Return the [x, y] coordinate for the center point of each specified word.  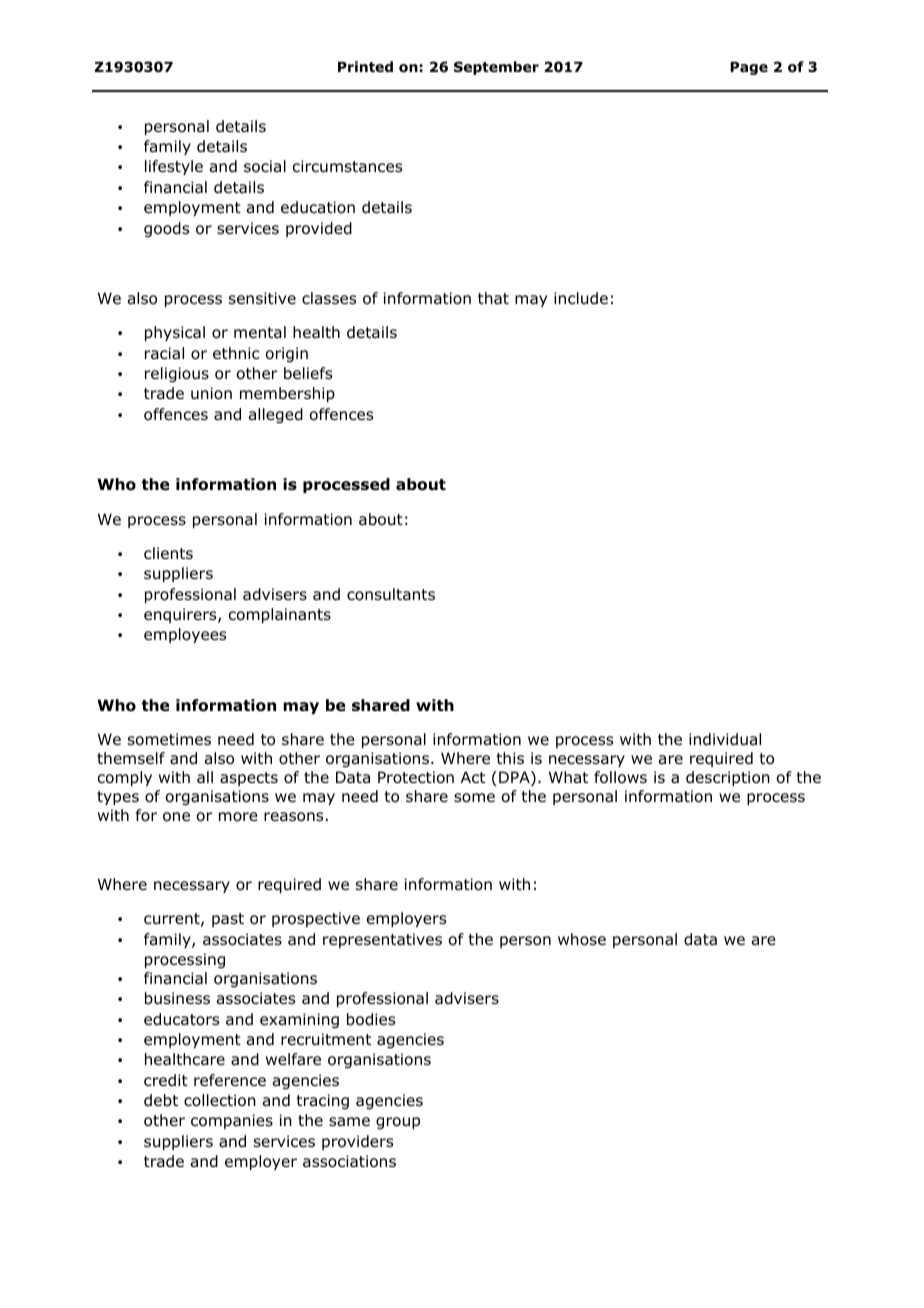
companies [232, 1121]
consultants [391, 594]
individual [725, 739]
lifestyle [174, 167]
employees [185, 635]
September [496, 68]
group [398, 1123]
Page [749, 68]
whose [582, 939]
